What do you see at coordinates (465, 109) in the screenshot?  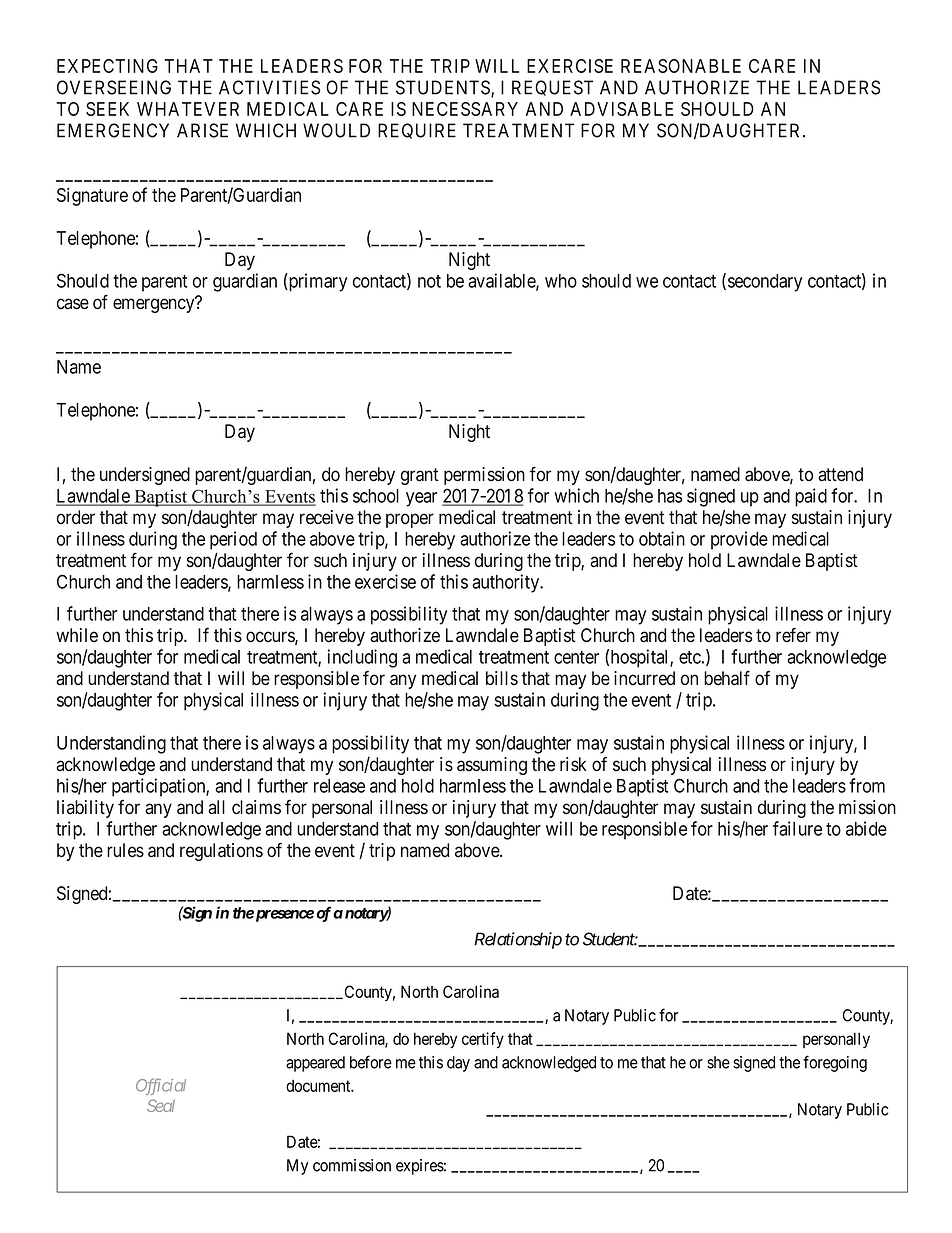 I see `NECESSARY` at bounding box center [465, 109].
